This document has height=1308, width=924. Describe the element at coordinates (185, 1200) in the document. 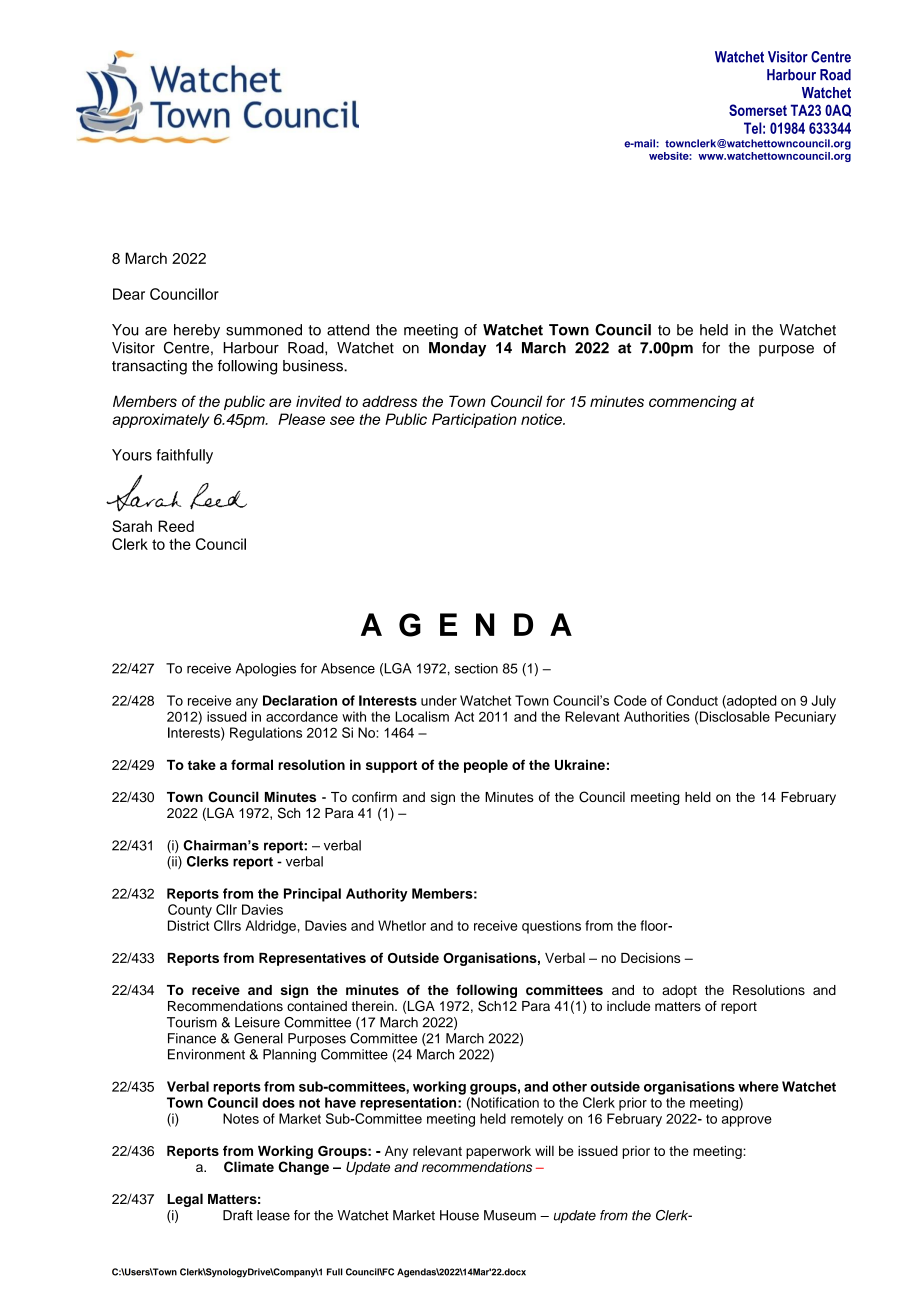

I see `Legal` at that location.
